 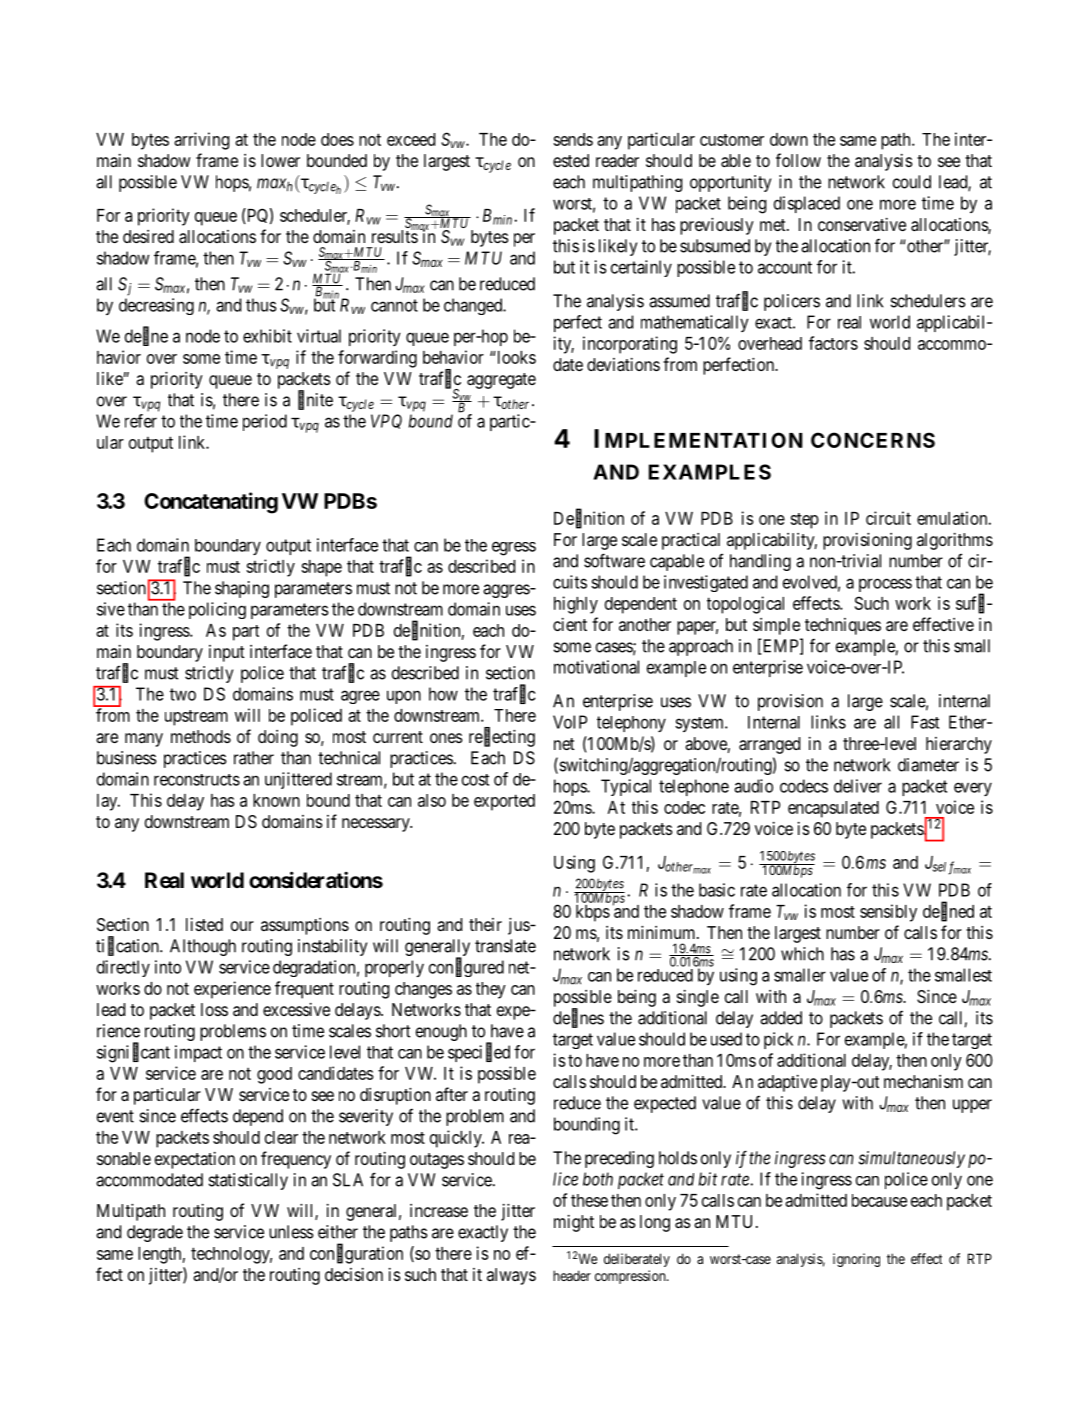 I want to click on exported, so click(x=504, y=802).
